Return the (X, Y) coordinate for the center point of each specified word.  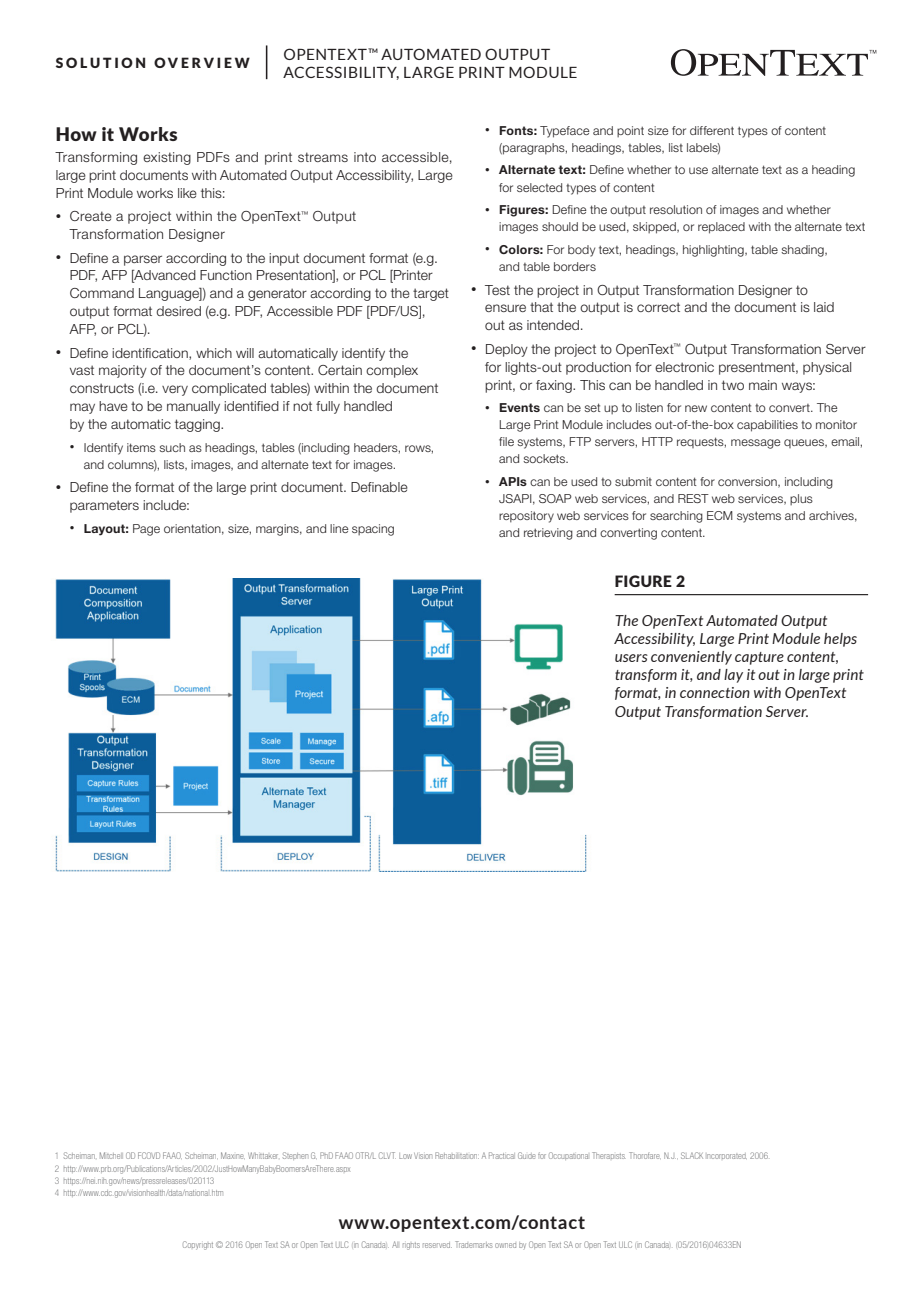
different (712, 130)
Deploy (507, 350)
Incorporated (727, 1156)
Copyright (198, 1245)
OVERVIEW (202, 62)
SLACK (692, 1155)
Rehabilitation (457, 1155)
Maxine (233, 1155)
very (175, 390)
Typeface (565, 132)
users (631, 658)
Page (146, 530)
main (763, 385)
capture (759, 658)
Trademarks (473, 1244)
